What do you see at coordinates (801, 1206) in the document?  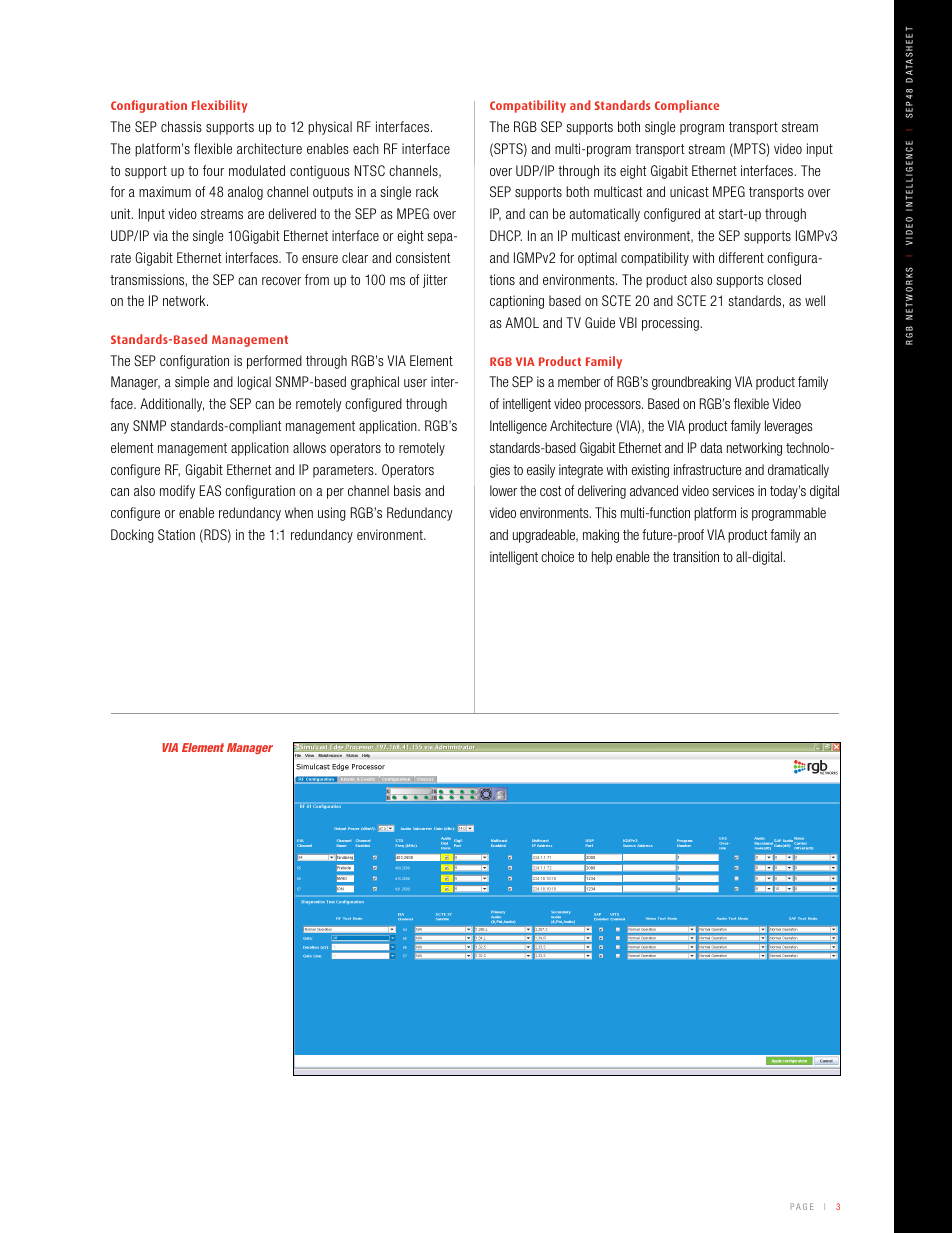 I see `page` at bounding box center [801, 1206].
